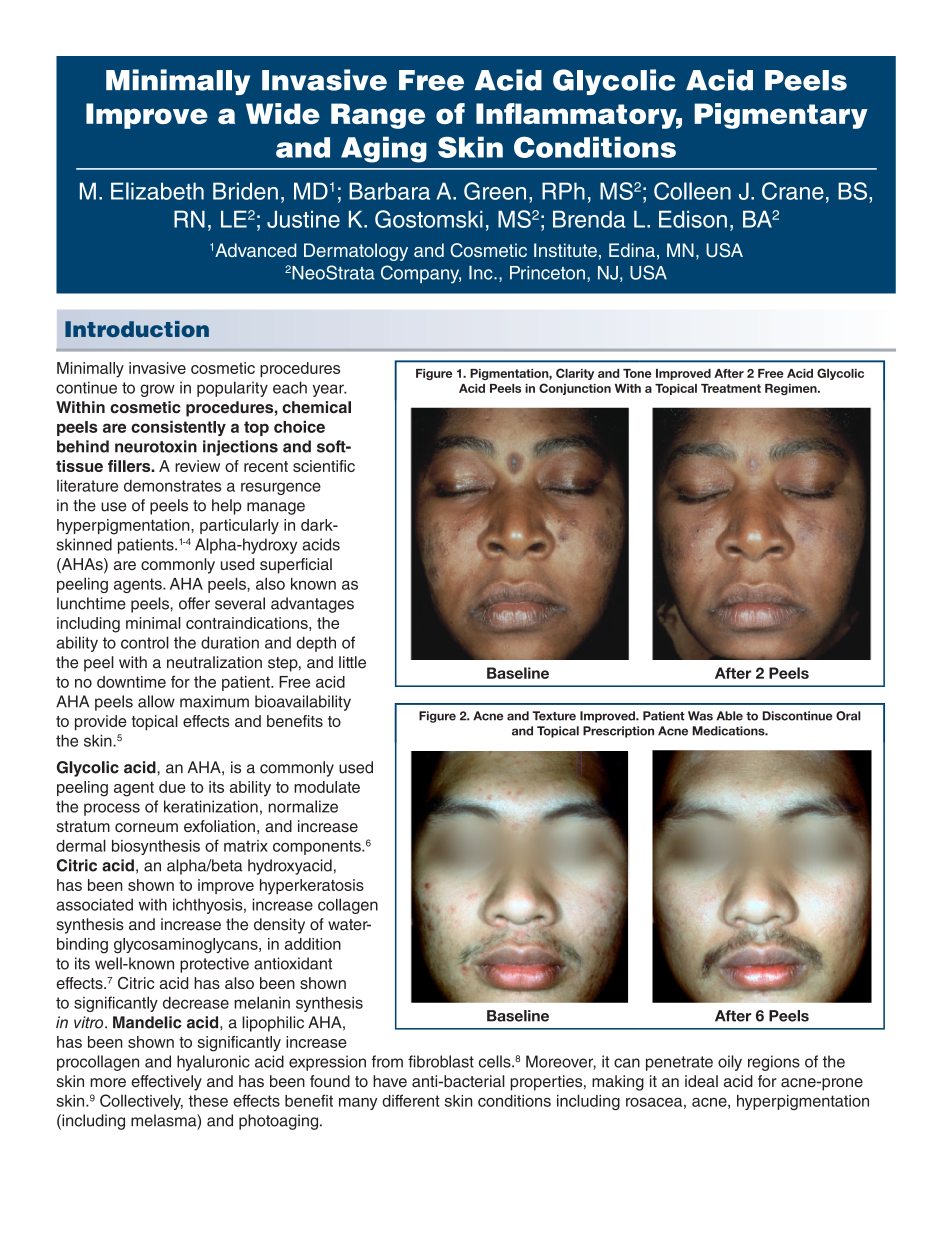  Describe the element at coordinates (166, 1083) in the screenshot. I see `effectively` at that location.
